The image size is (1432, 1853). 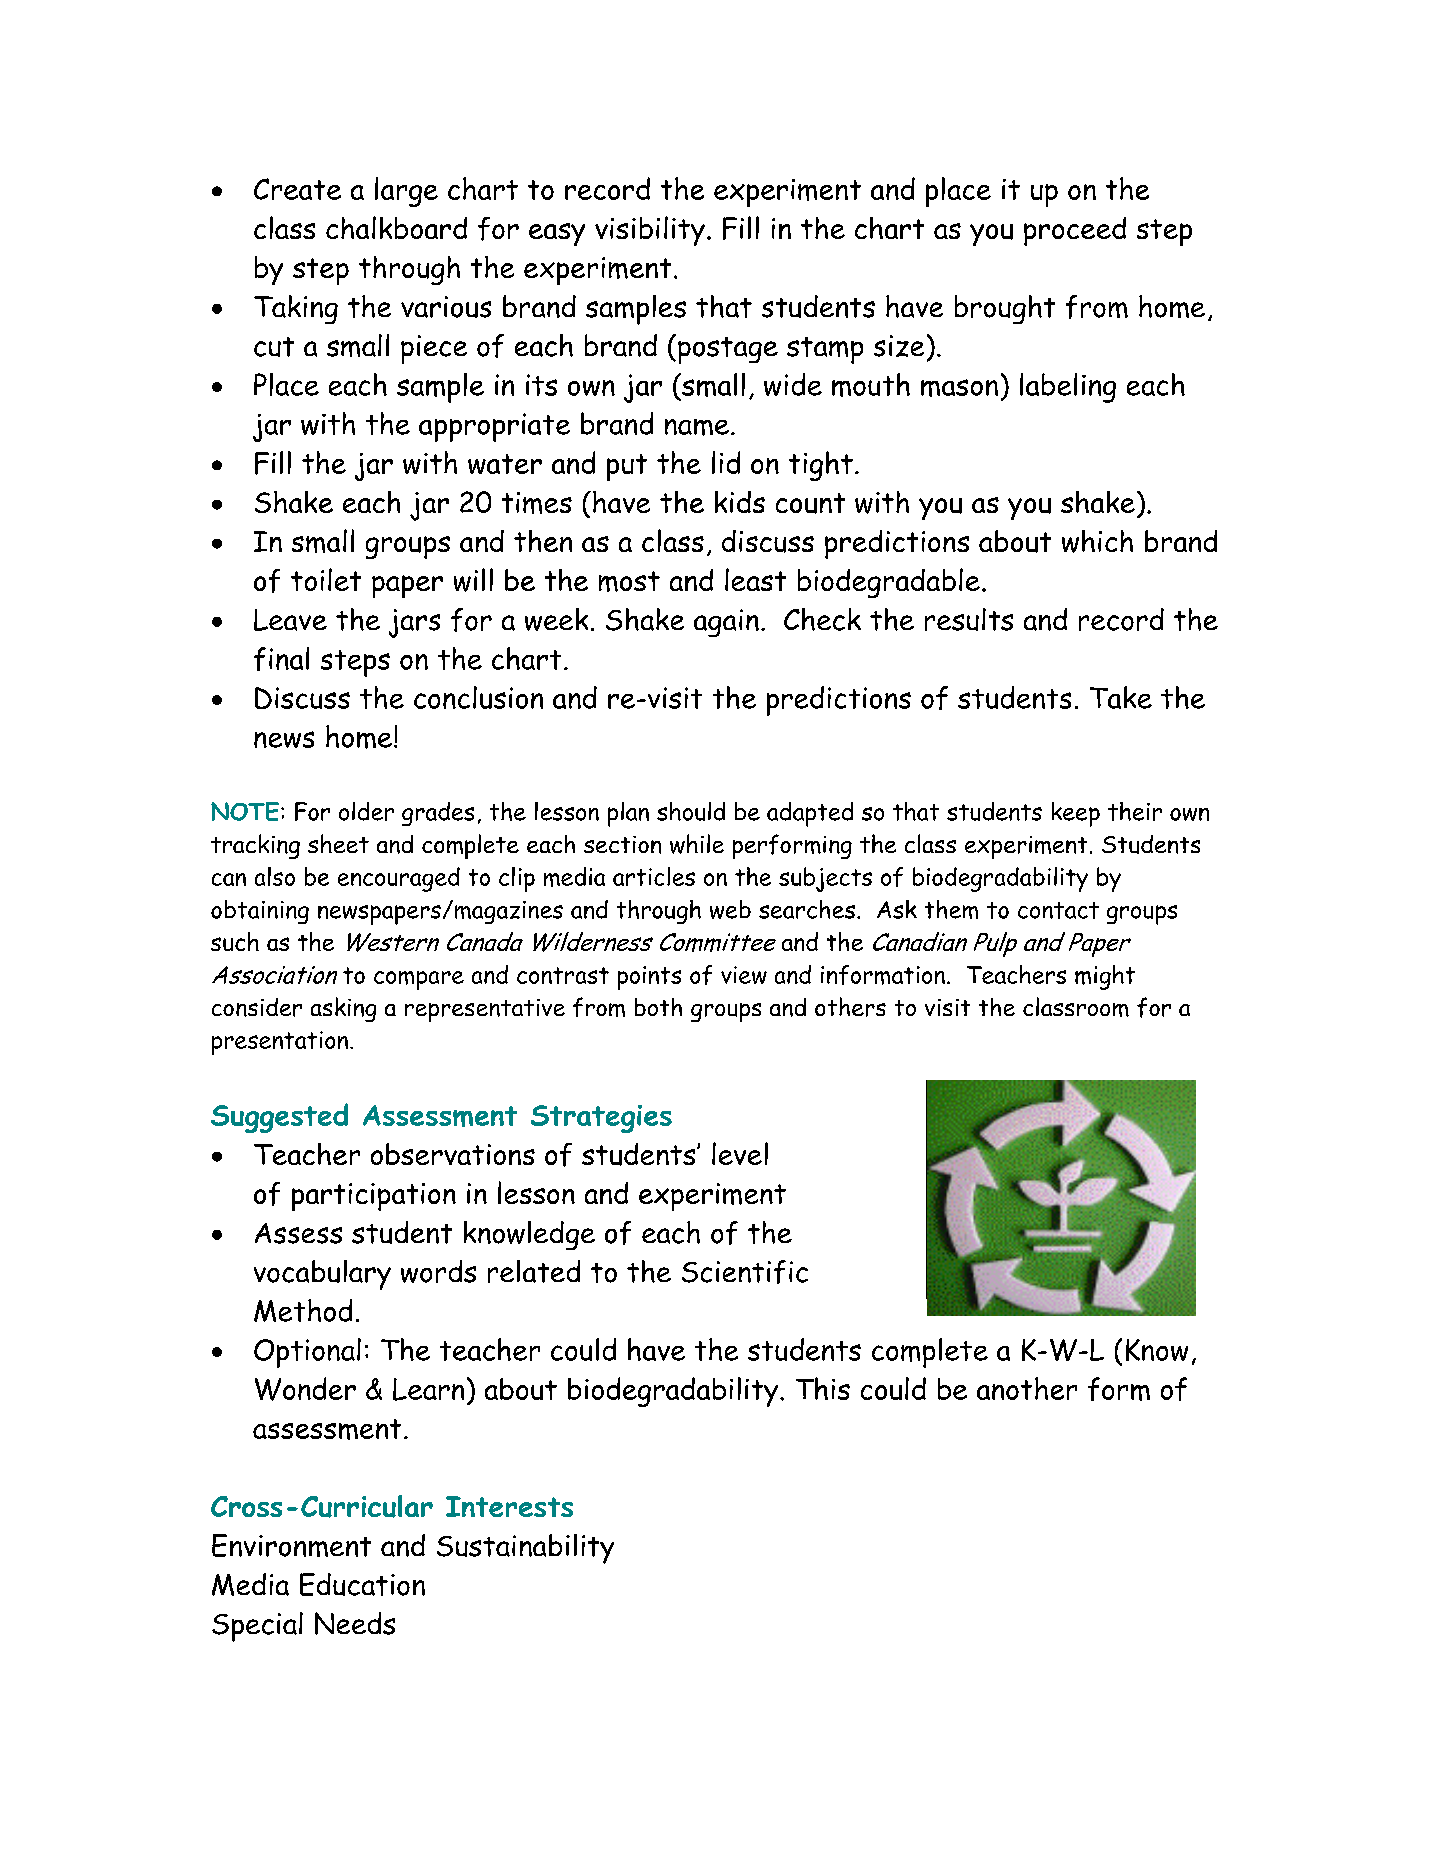 What do you see at coordinates (396, 227) in the document?
I see `chalkboard` at bounding box center [396, 227].
